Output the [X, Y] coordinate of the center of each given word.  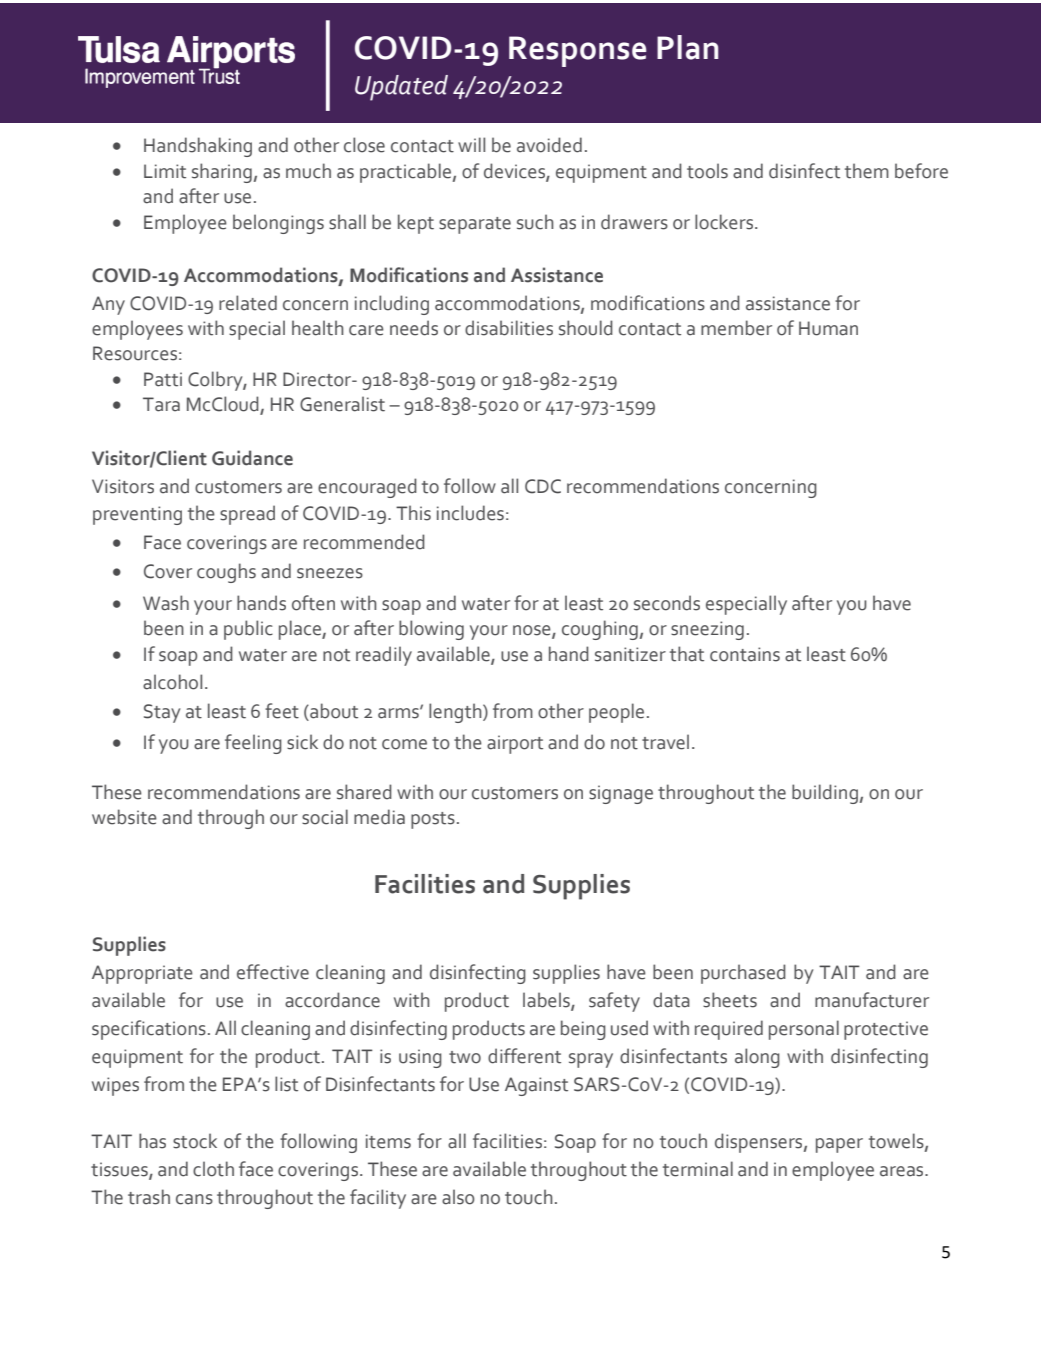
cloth [213, 1169]
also [458, 1197]
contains [745, 654]
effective [273, 972]
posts [433, 820]
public [248, 630]
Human [828, 328]
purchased [743, 974]
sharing [222, 173]
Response [577, 51]
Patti [163, 379]
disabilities [509, 328]
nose [533, 631]
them [867, 171]
